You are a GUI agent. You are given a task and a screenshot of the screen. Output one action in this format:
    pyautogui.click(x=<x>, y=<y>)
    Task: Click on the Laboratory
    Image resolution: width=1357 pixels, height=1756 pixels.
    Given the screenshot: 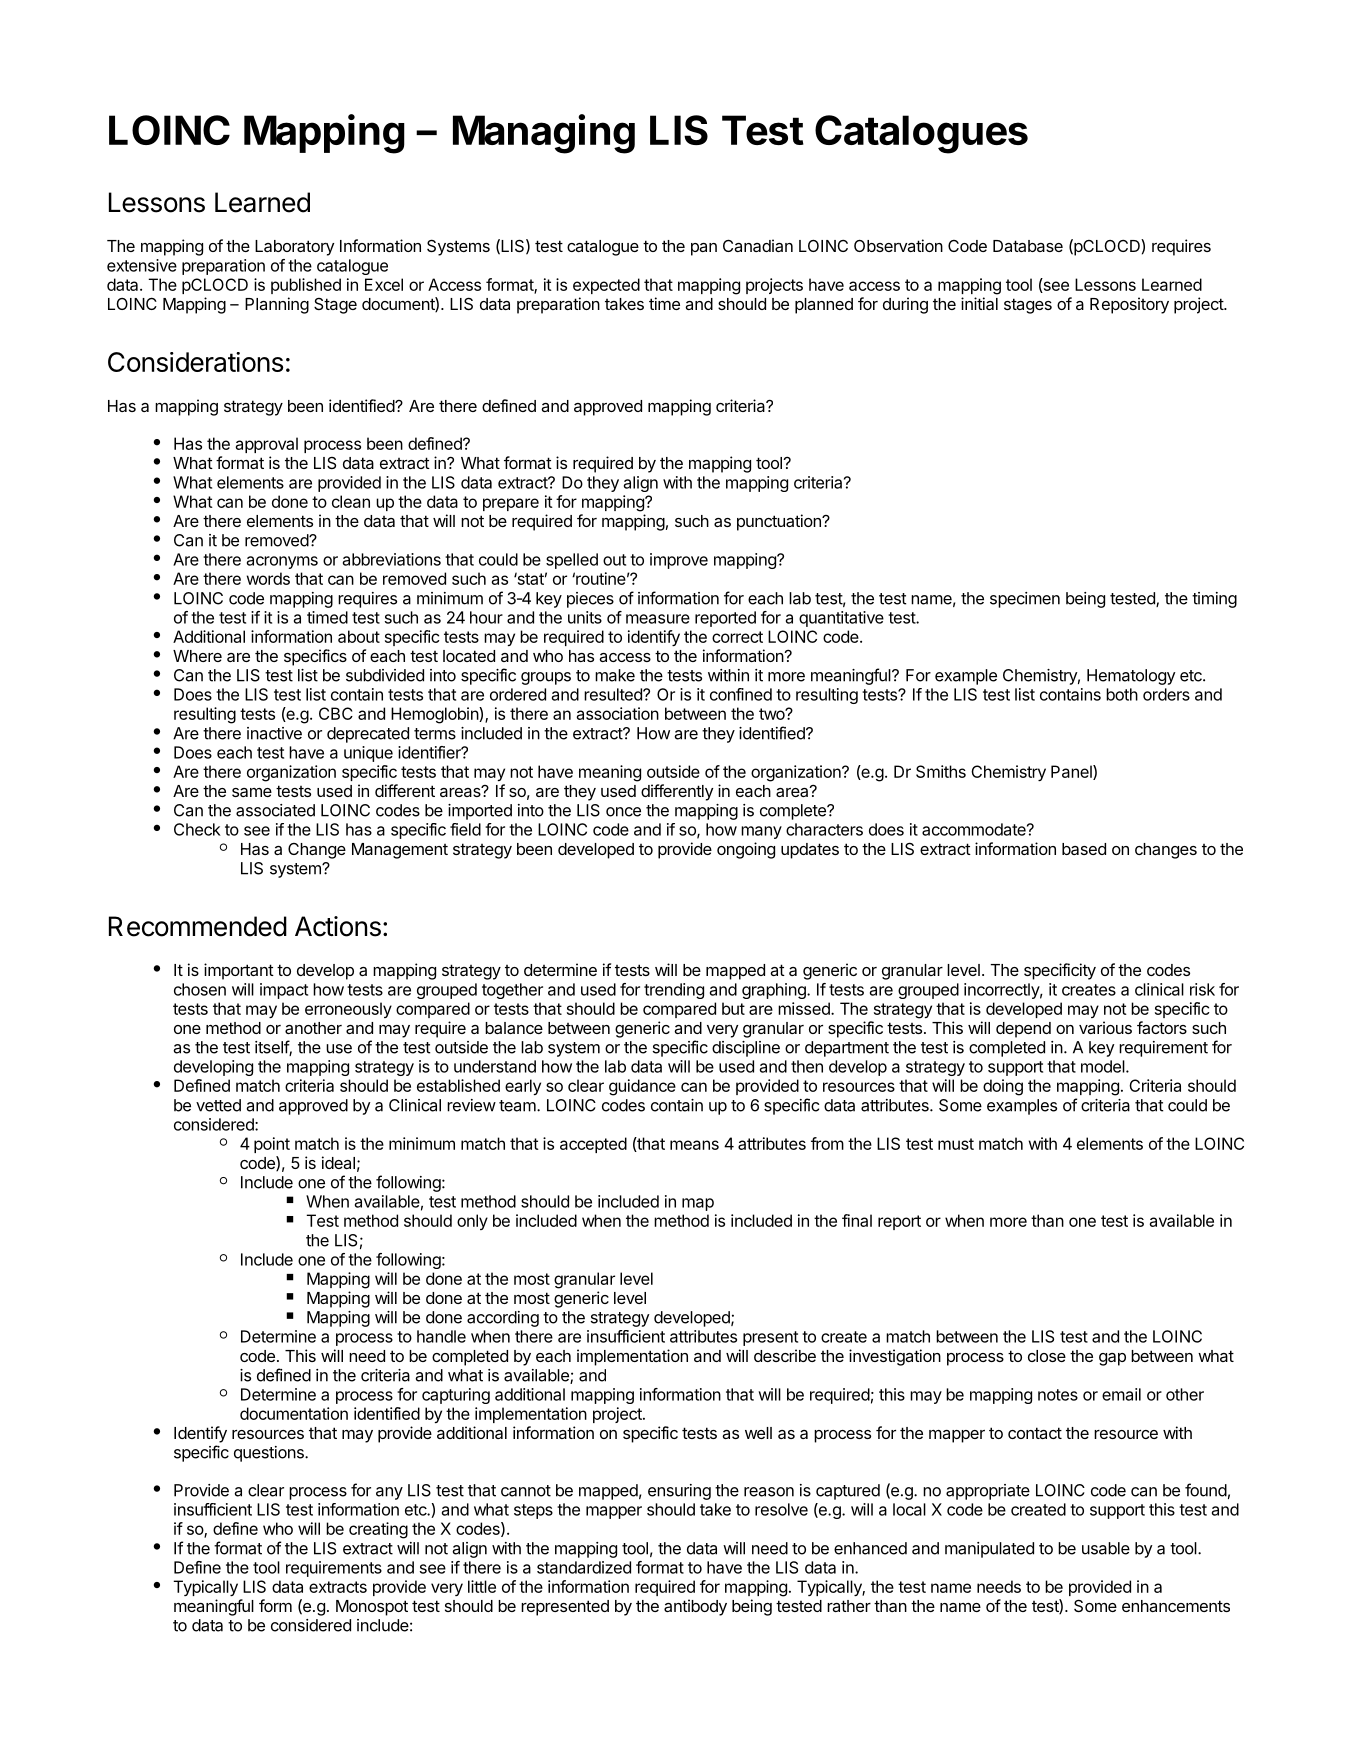 What is the action you would take?
    pyautogui.click(x=294, y=248)
